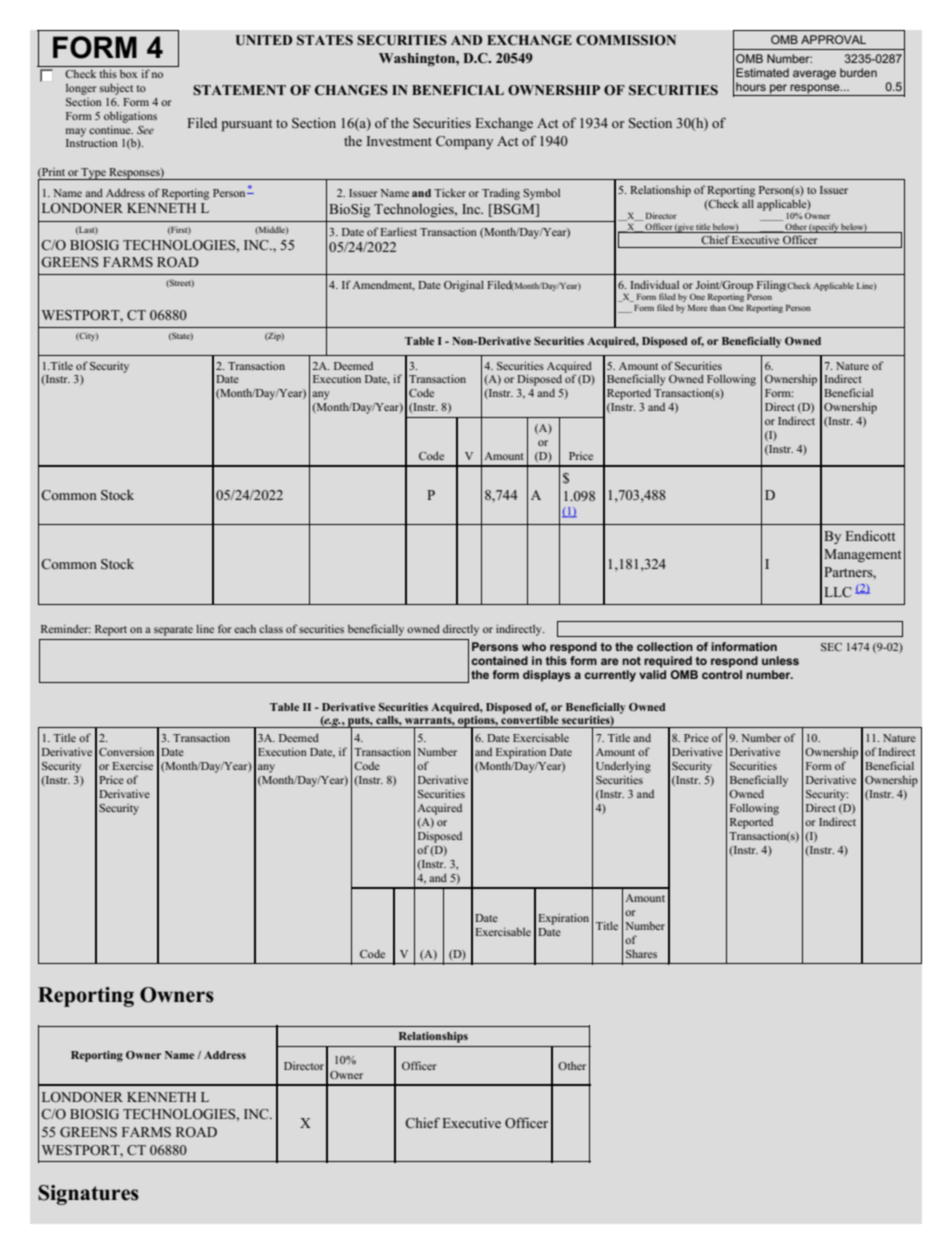 This page has width=952, height=1233. I want to click on Underlying, so click(623, 767).
